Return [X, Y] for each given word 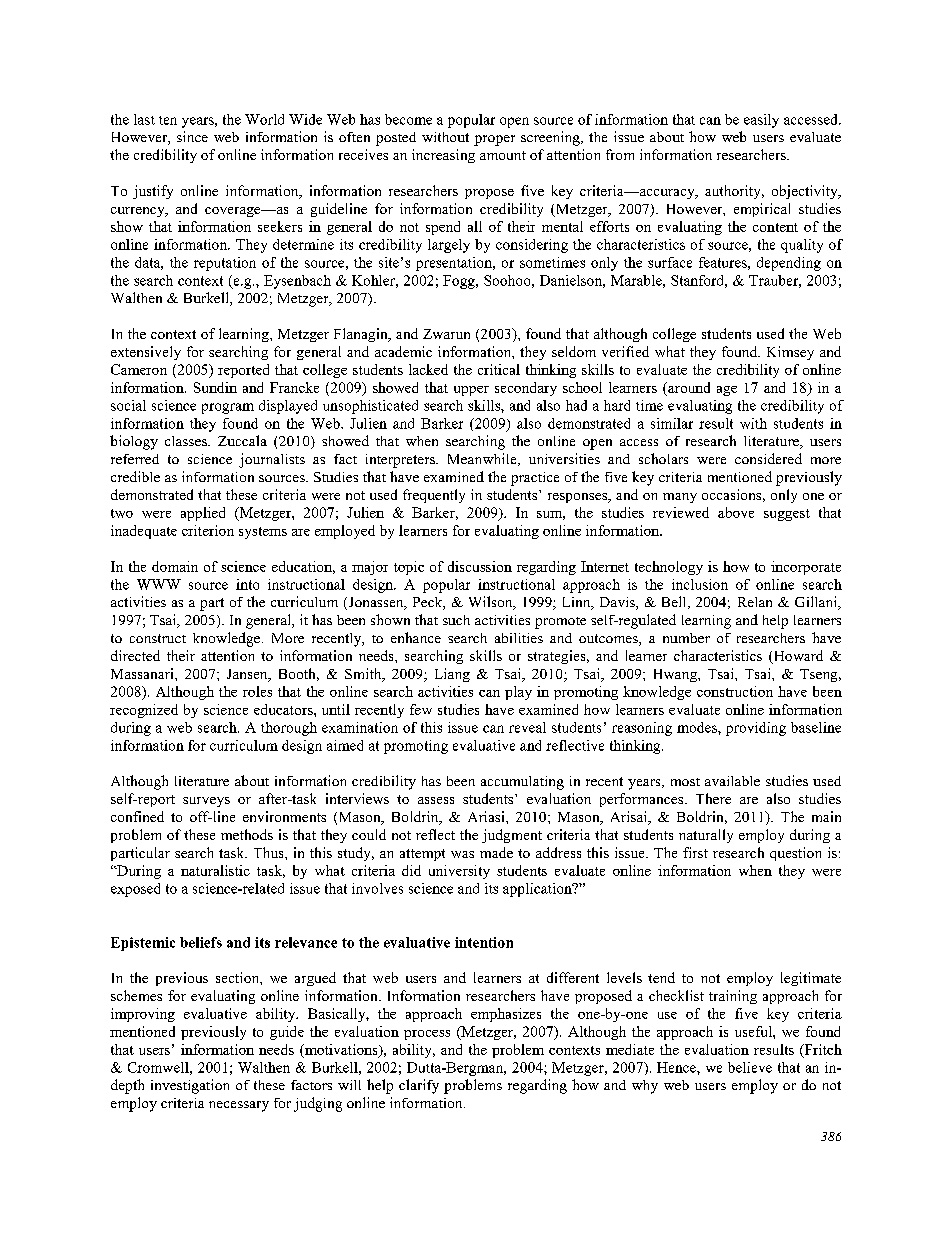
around [688, 387]
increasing [443, 156]
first [695, 852]
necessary [239, 1106]
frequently [434, 496]
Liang [452, 675]
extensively [146, 353]
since [192, 136]
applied [203, 514]
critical [499, 369]
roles [257, 691]
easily [761, 121]
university [459, 872]
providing [756, 729]
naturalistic [215, 870]
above [736, 512]
